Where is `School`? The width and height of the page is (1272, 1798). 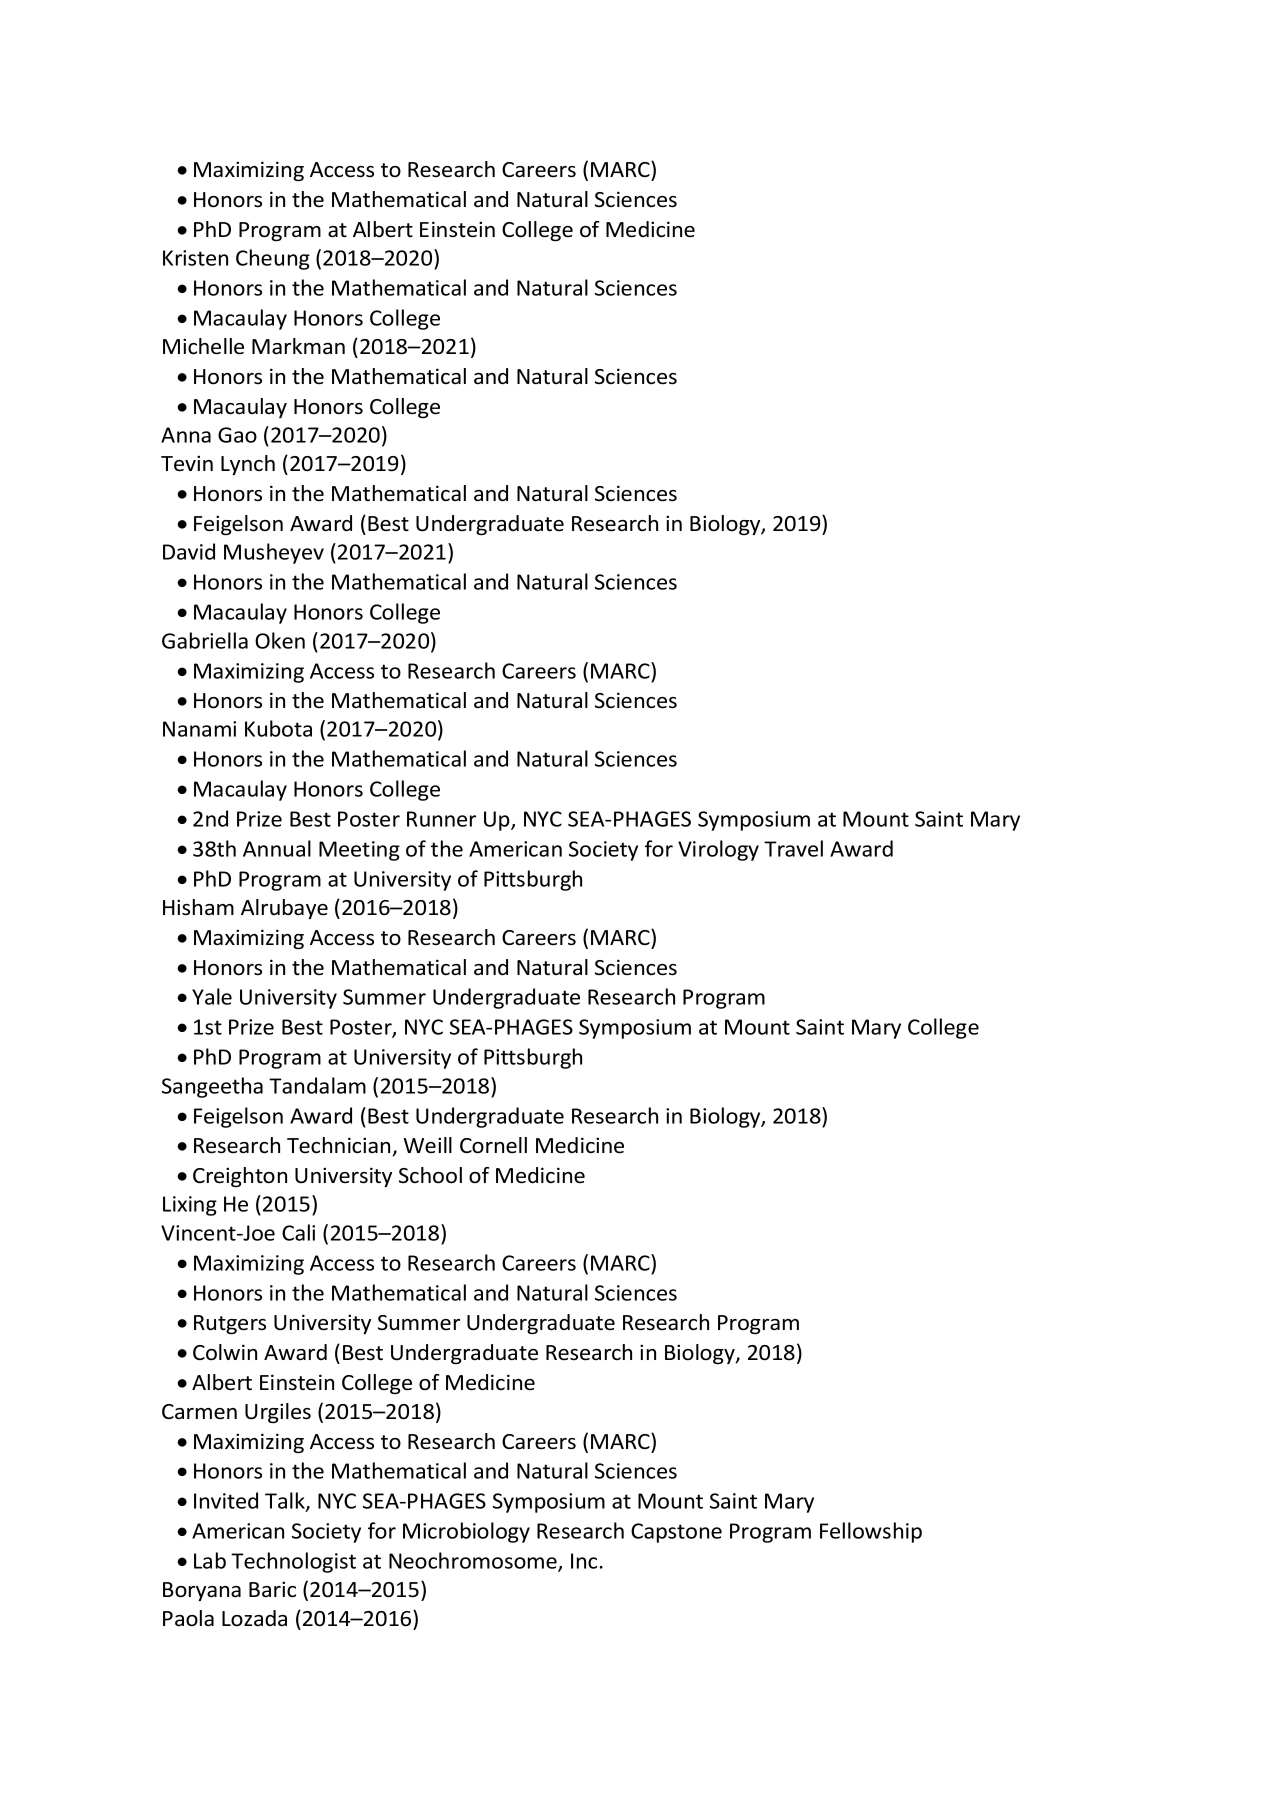
School is located at coordinates (430, 1175).
